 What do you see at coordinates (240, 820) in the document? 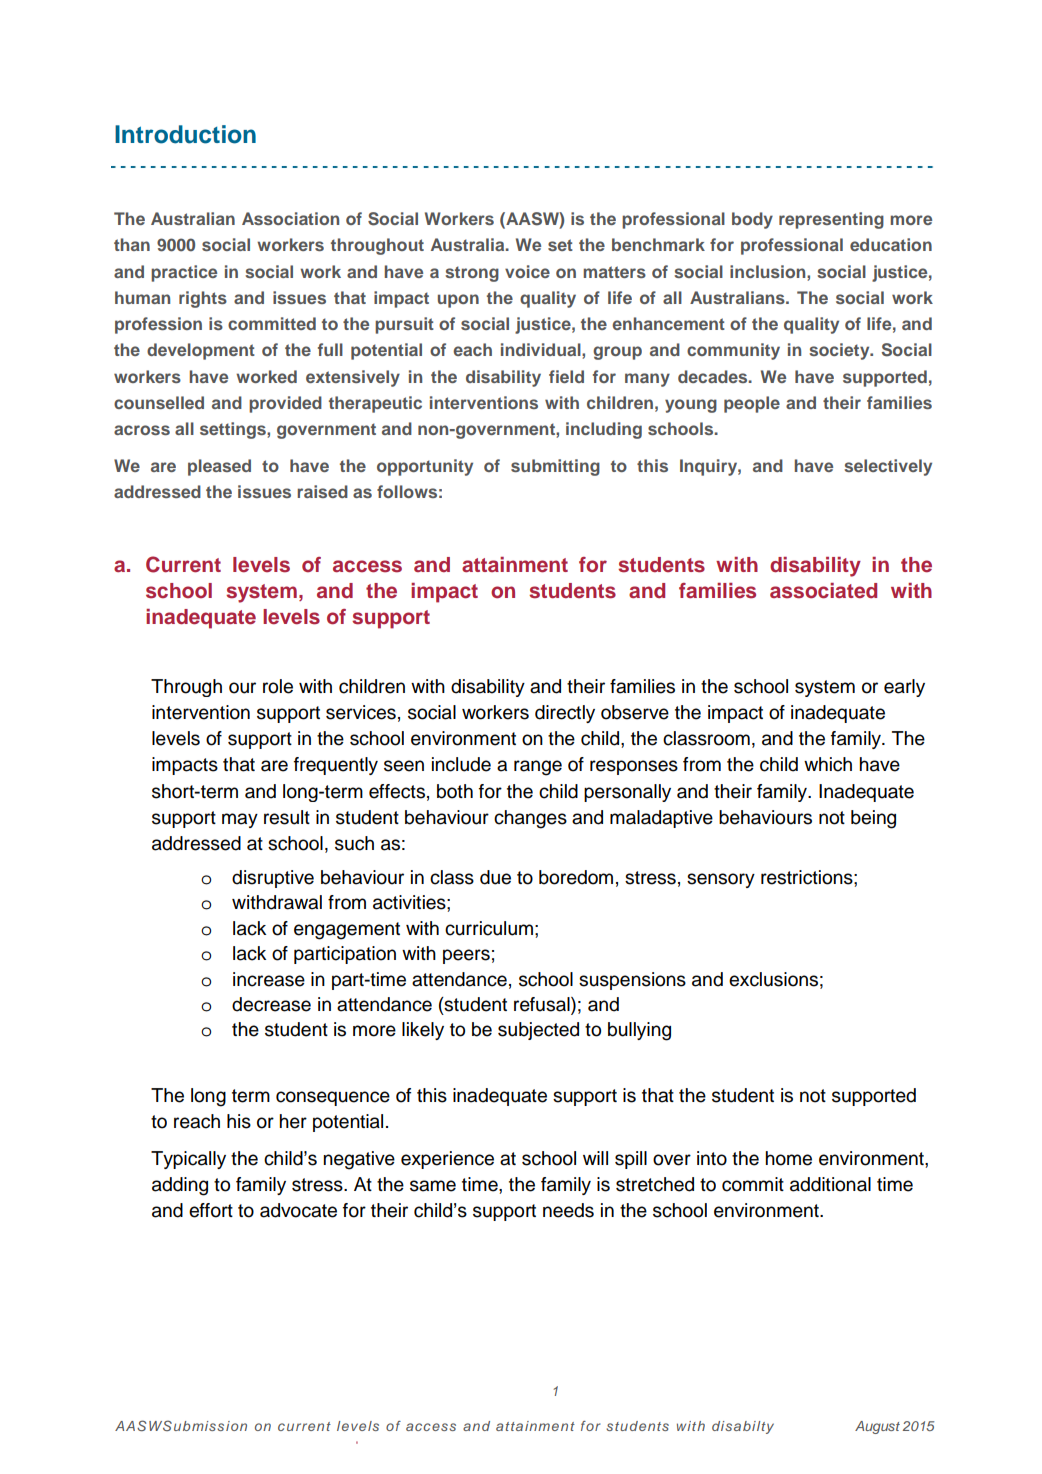
I see `may` at bounding box center [240, 820].
